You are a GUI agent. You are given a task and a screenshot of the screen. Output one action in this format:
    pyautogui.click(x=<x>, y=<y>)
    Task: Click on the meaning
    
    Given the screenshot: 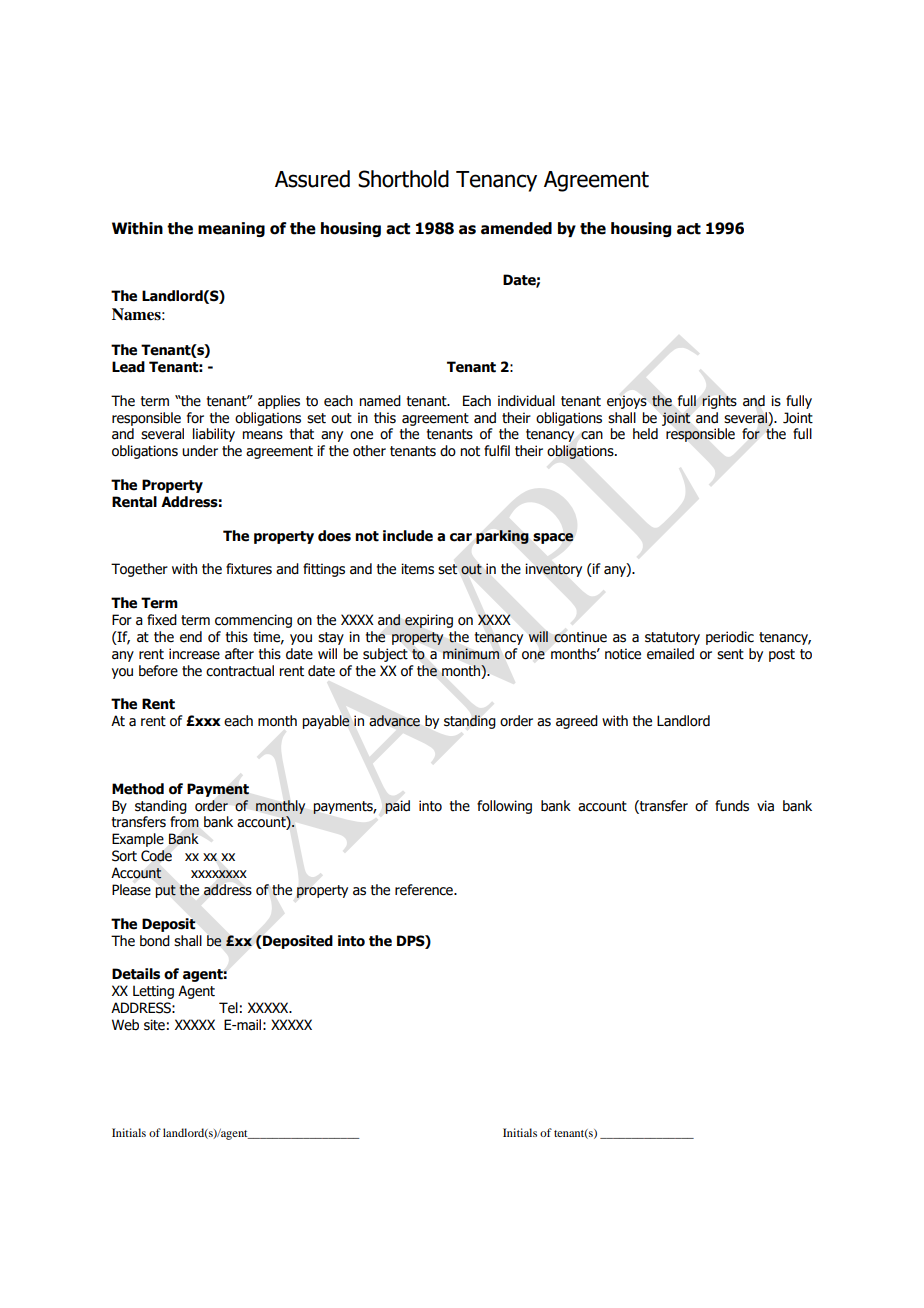 What is the action you would take?
    pyautogui.click(x=231, y=229)
